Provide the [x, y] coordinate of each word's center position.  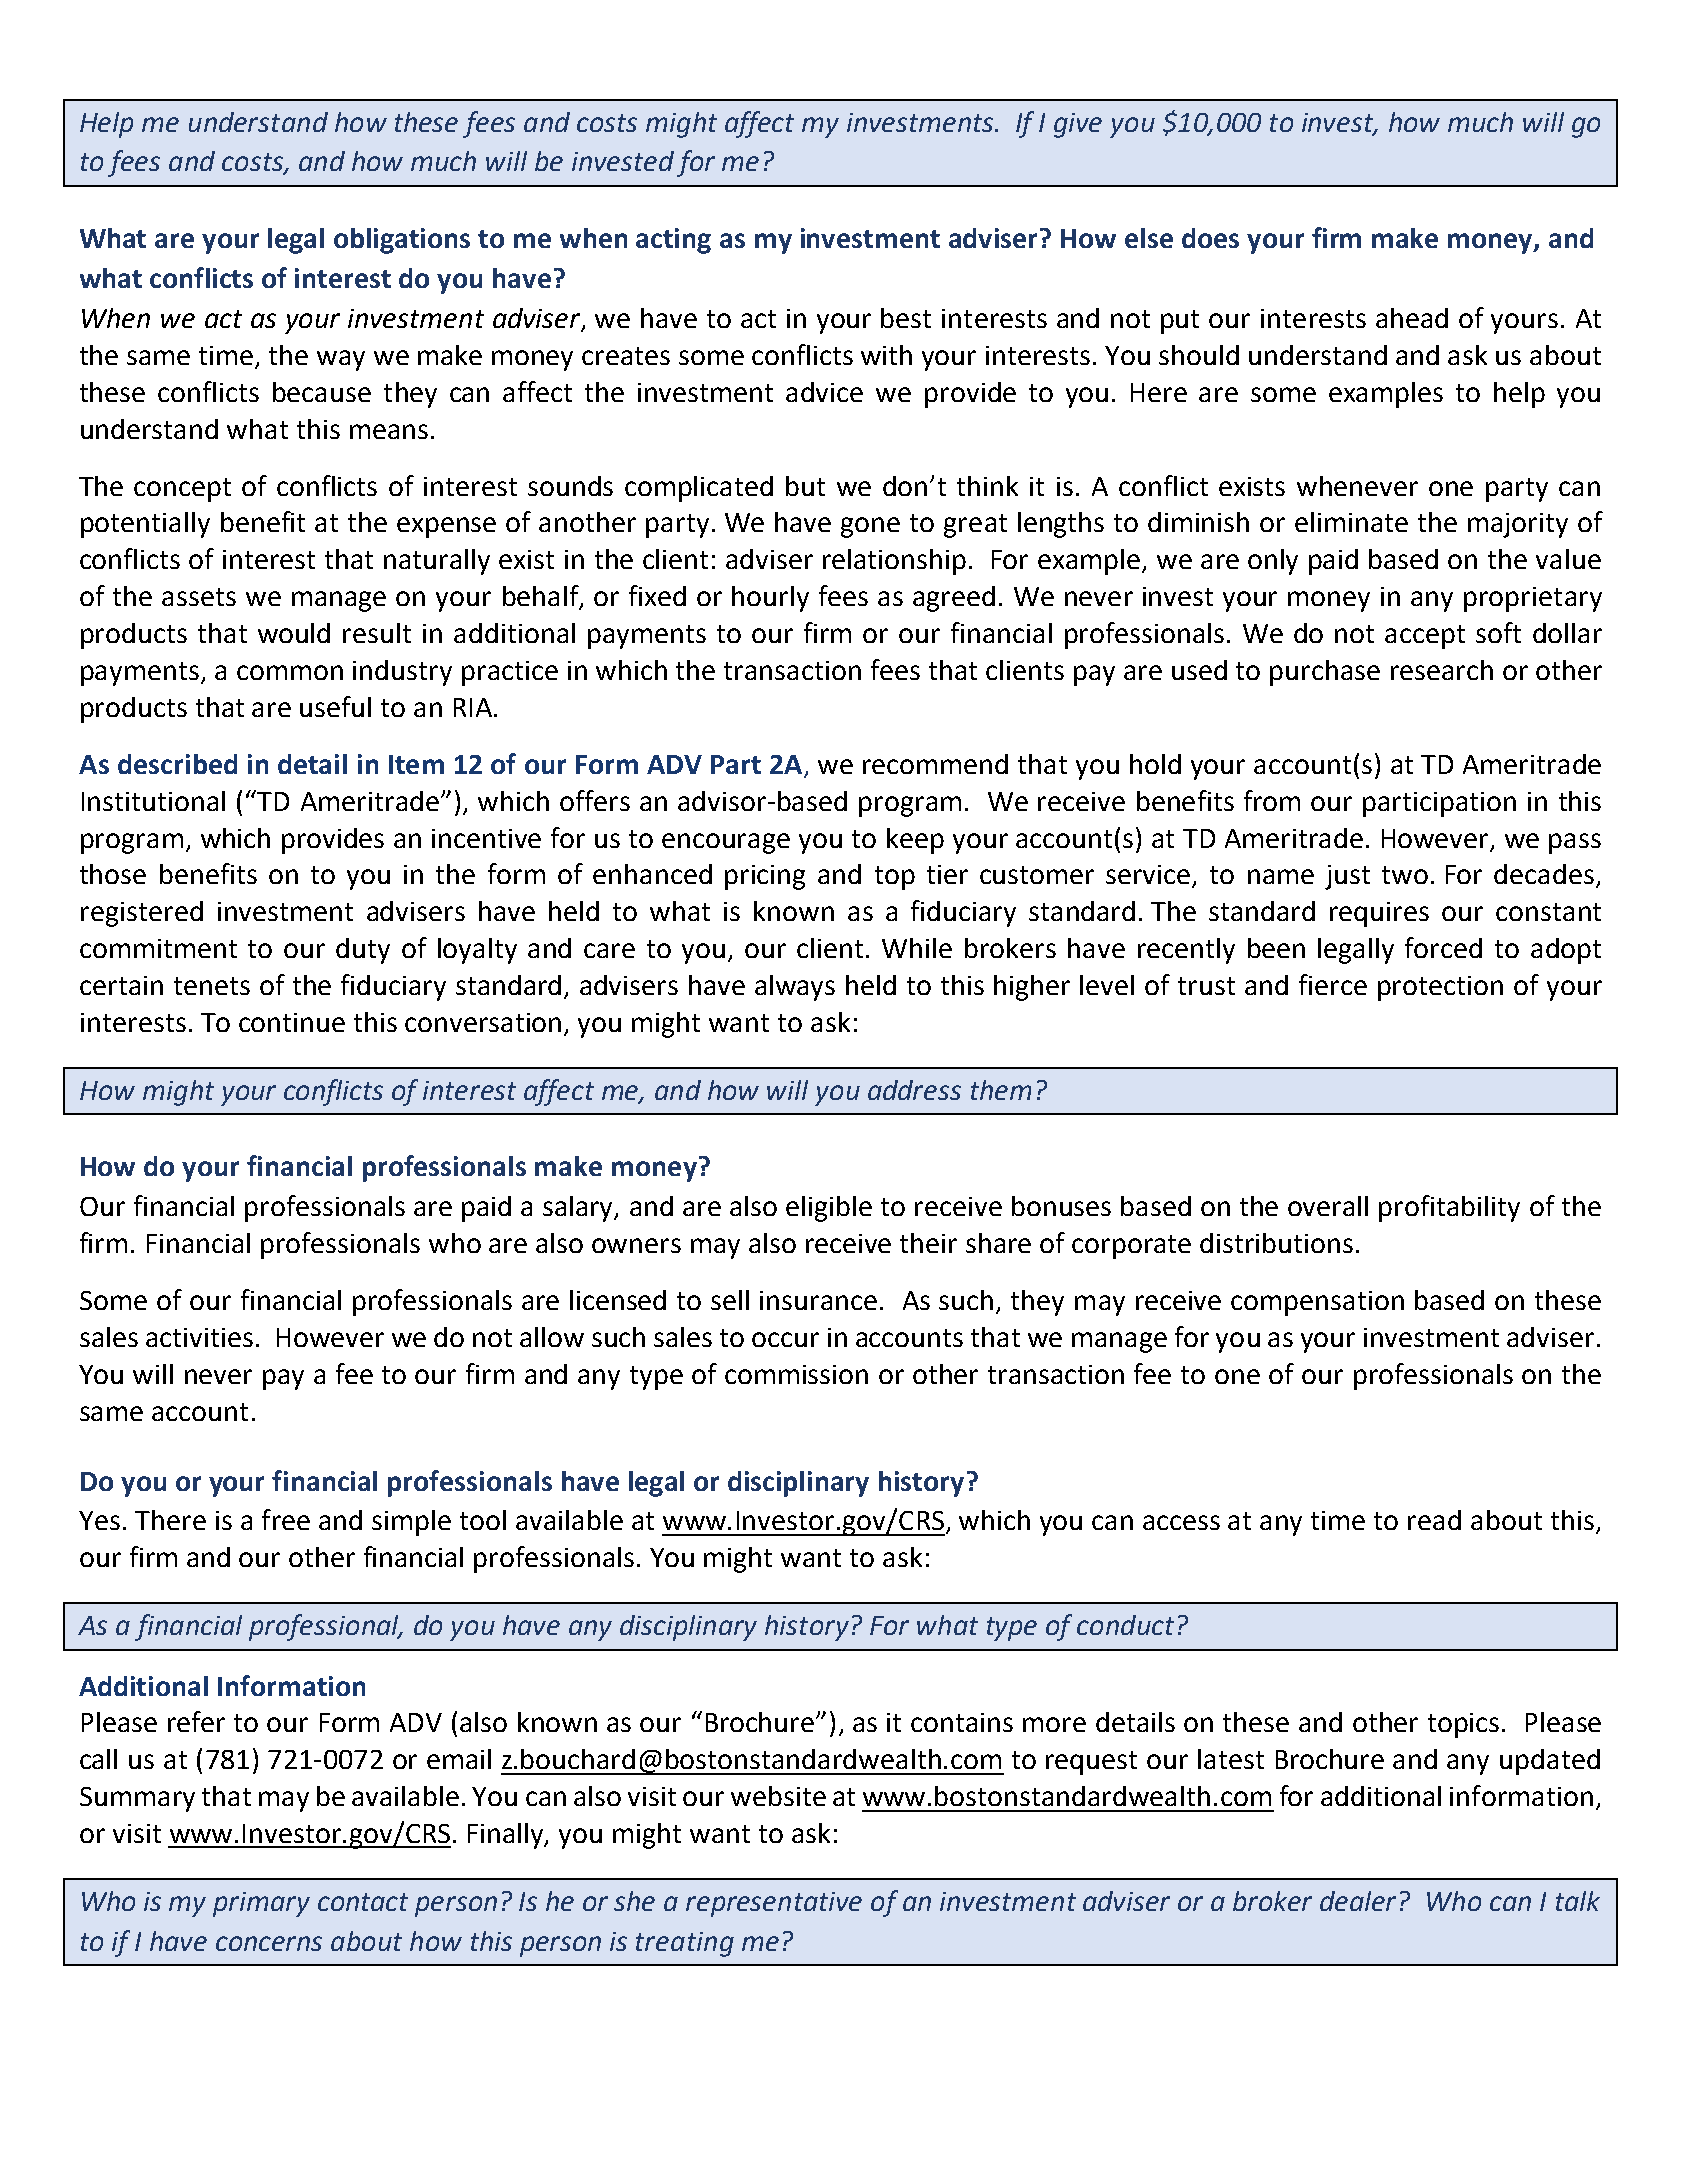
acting [673, 241]
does [1210, 238]
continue [292, 1022]
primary [261, 1904]
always [795, 988]
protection [1440, 988]
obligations [402, 241]
